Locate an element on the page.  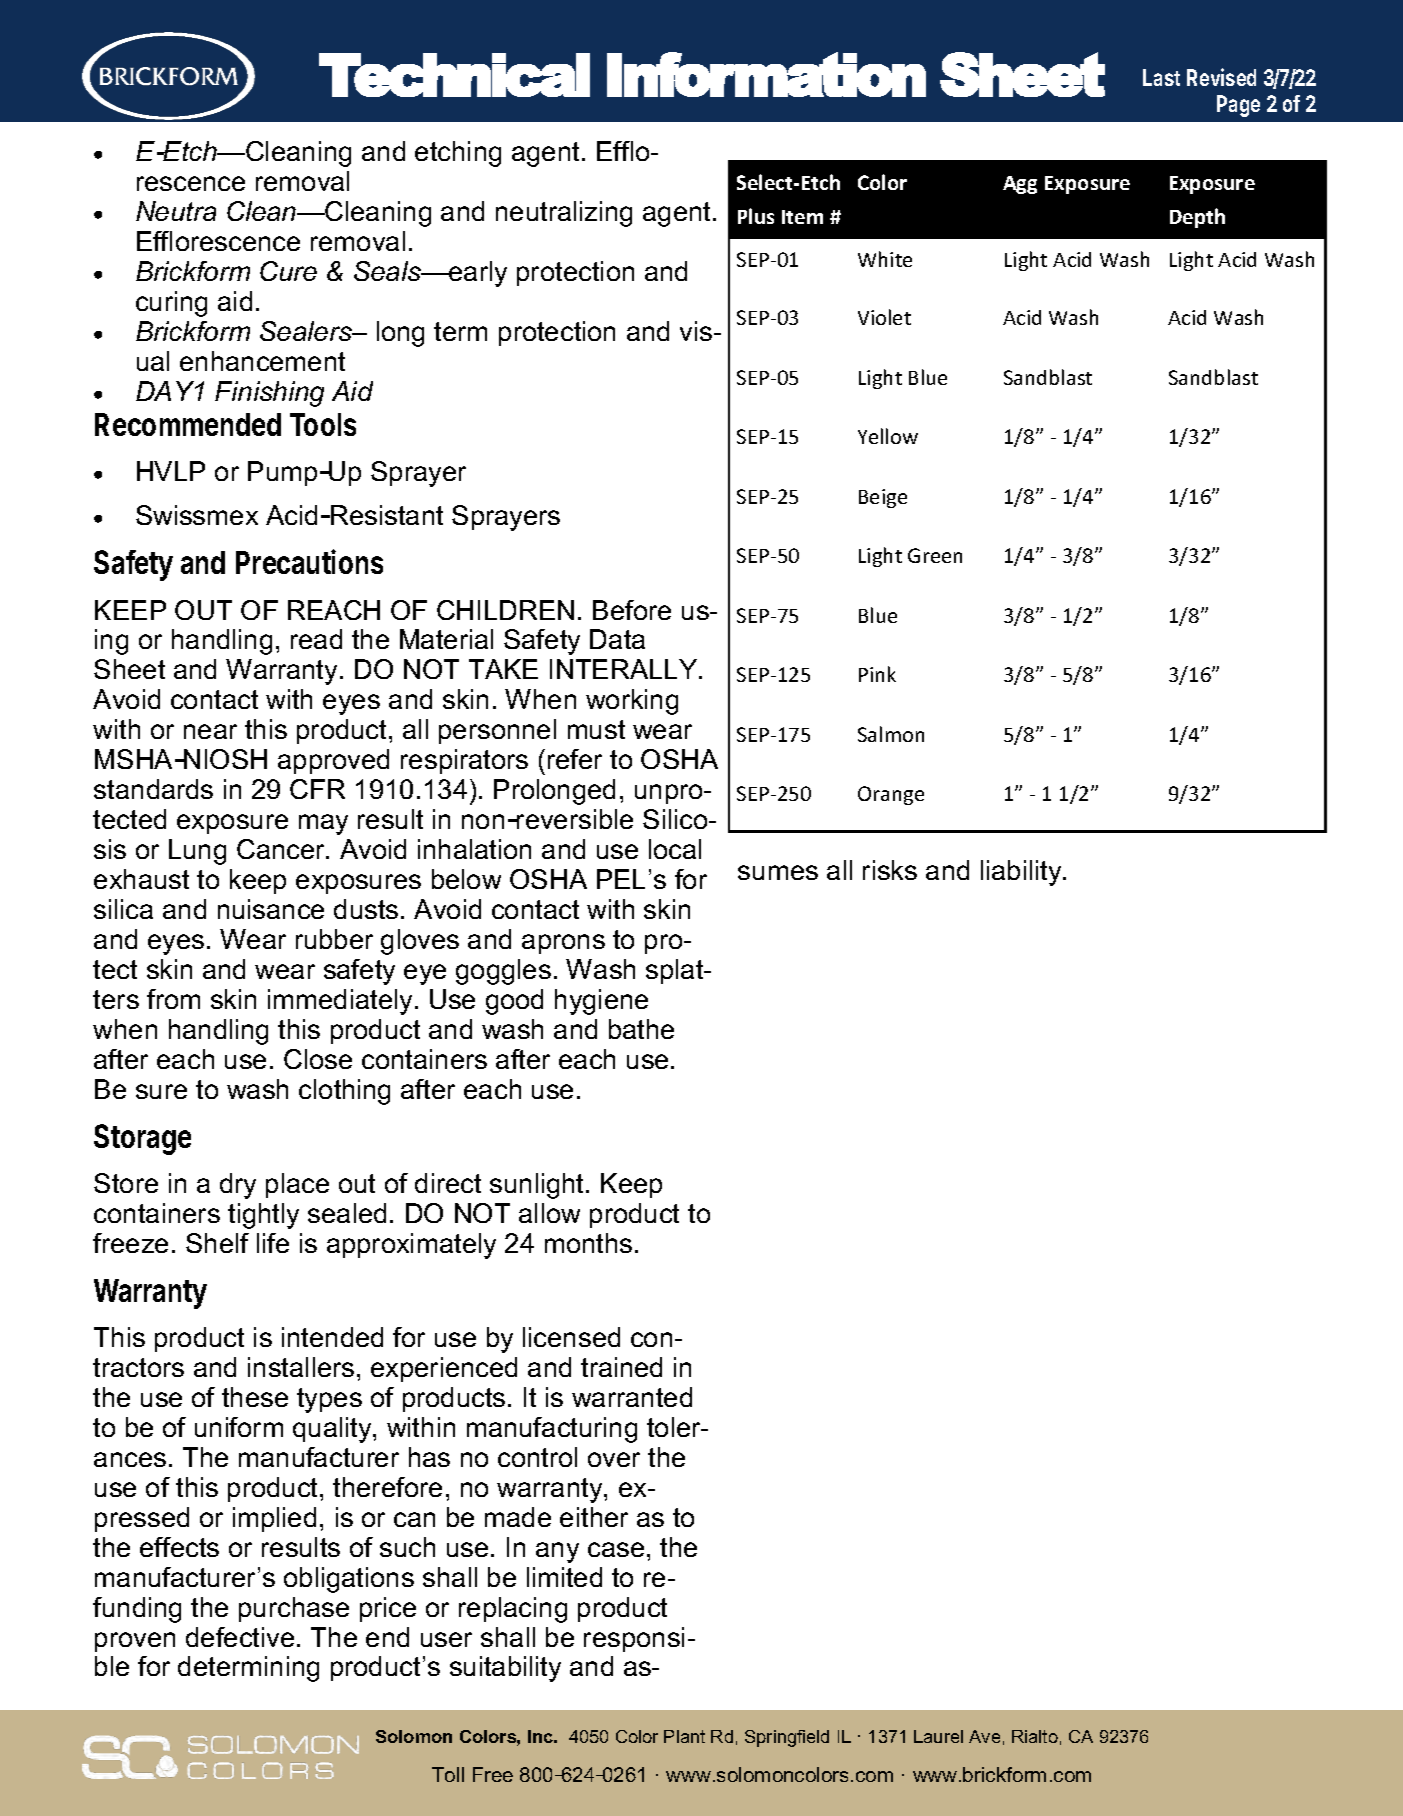
months is located at coordinates (588, 1243).
